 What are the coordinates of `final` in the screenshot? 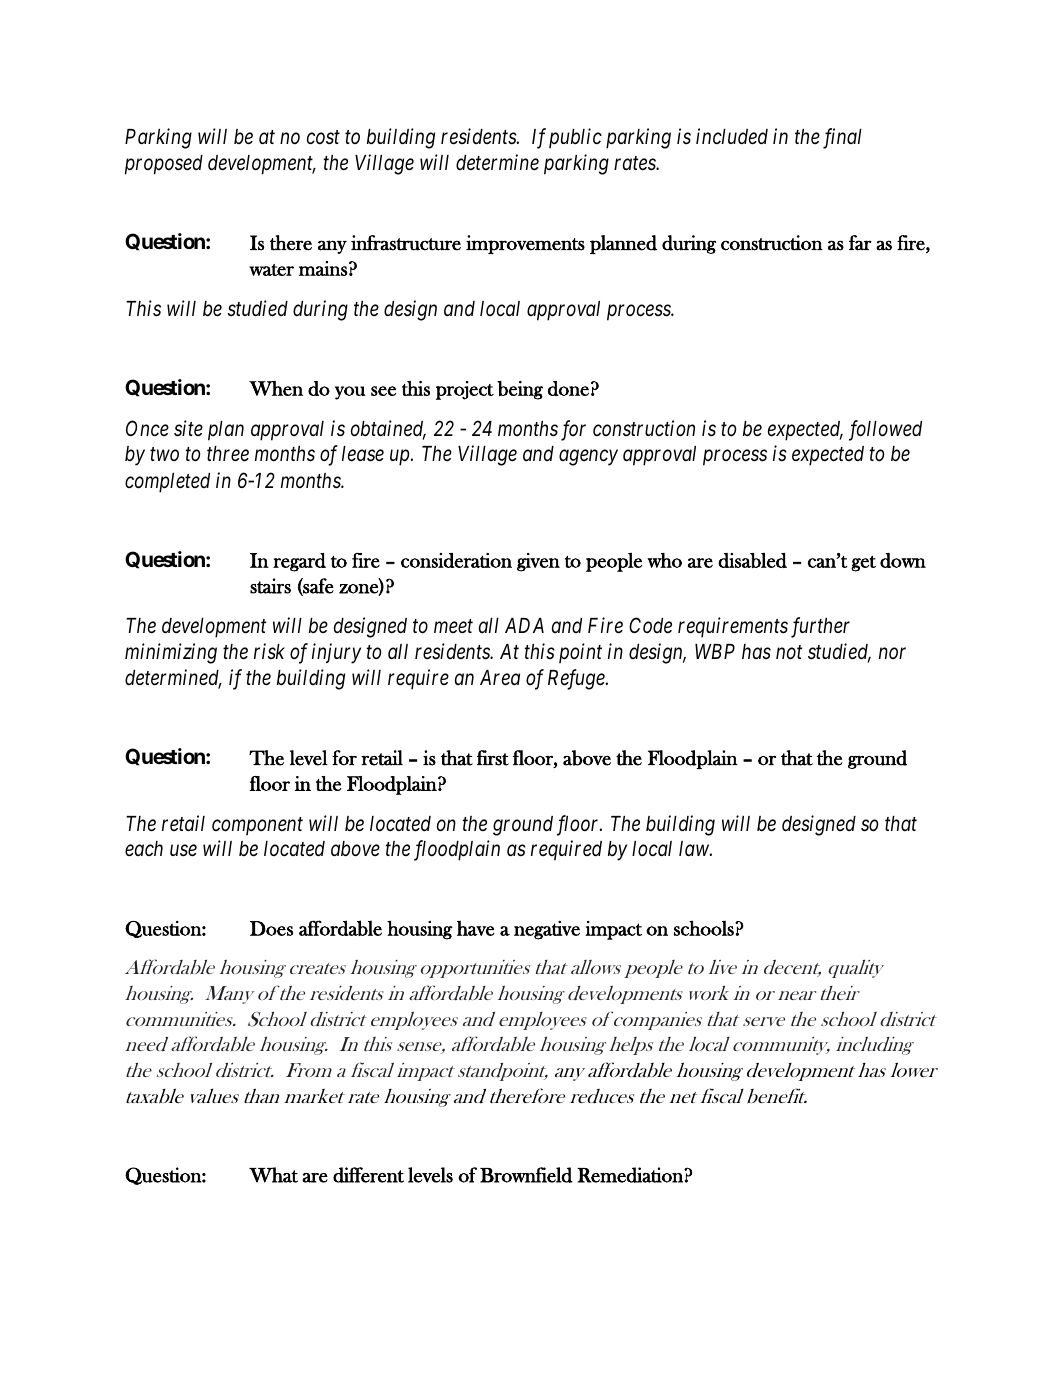 It's located at (842, 138).
